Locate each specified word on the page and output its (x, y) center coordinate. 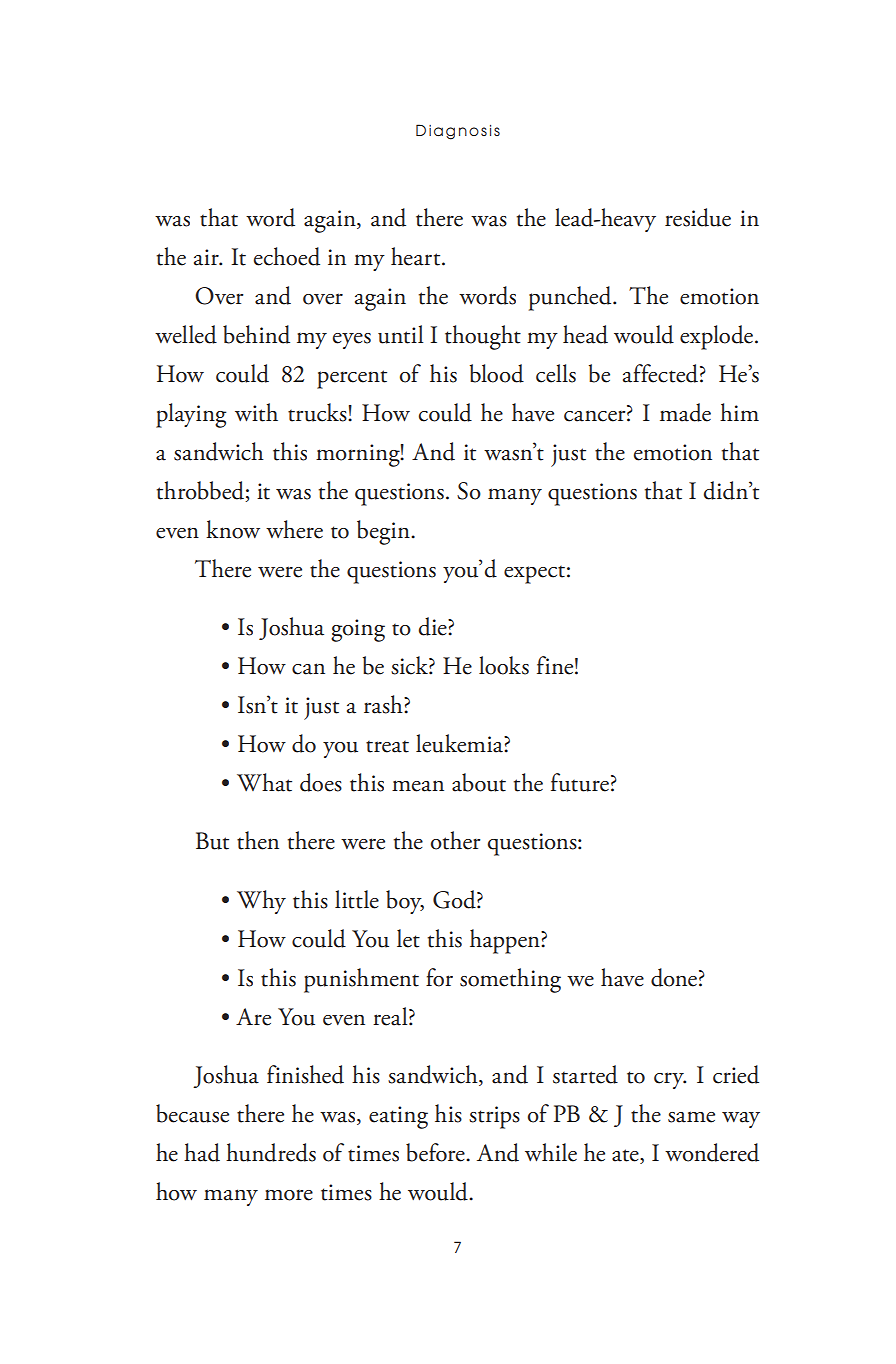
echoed (287, 256)
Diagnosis (458, 132)
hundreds (271, 1152)
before (436, 1152)
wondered (712, 1152)
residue (698, 217)
